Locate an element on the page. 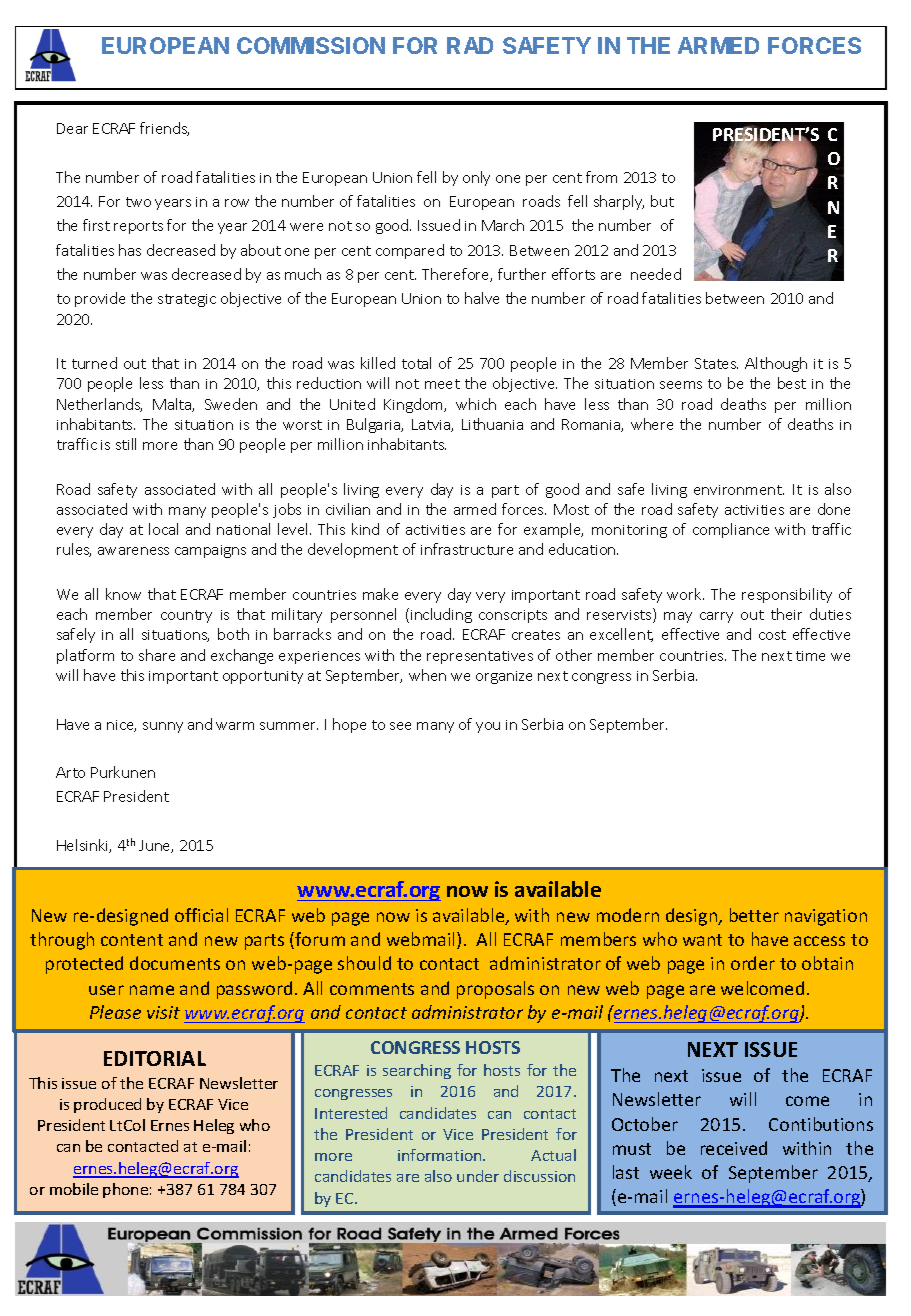 Image resolution: width=911 pixels, height=1316 pixels. strategic is located at coordinates (187, 300).
